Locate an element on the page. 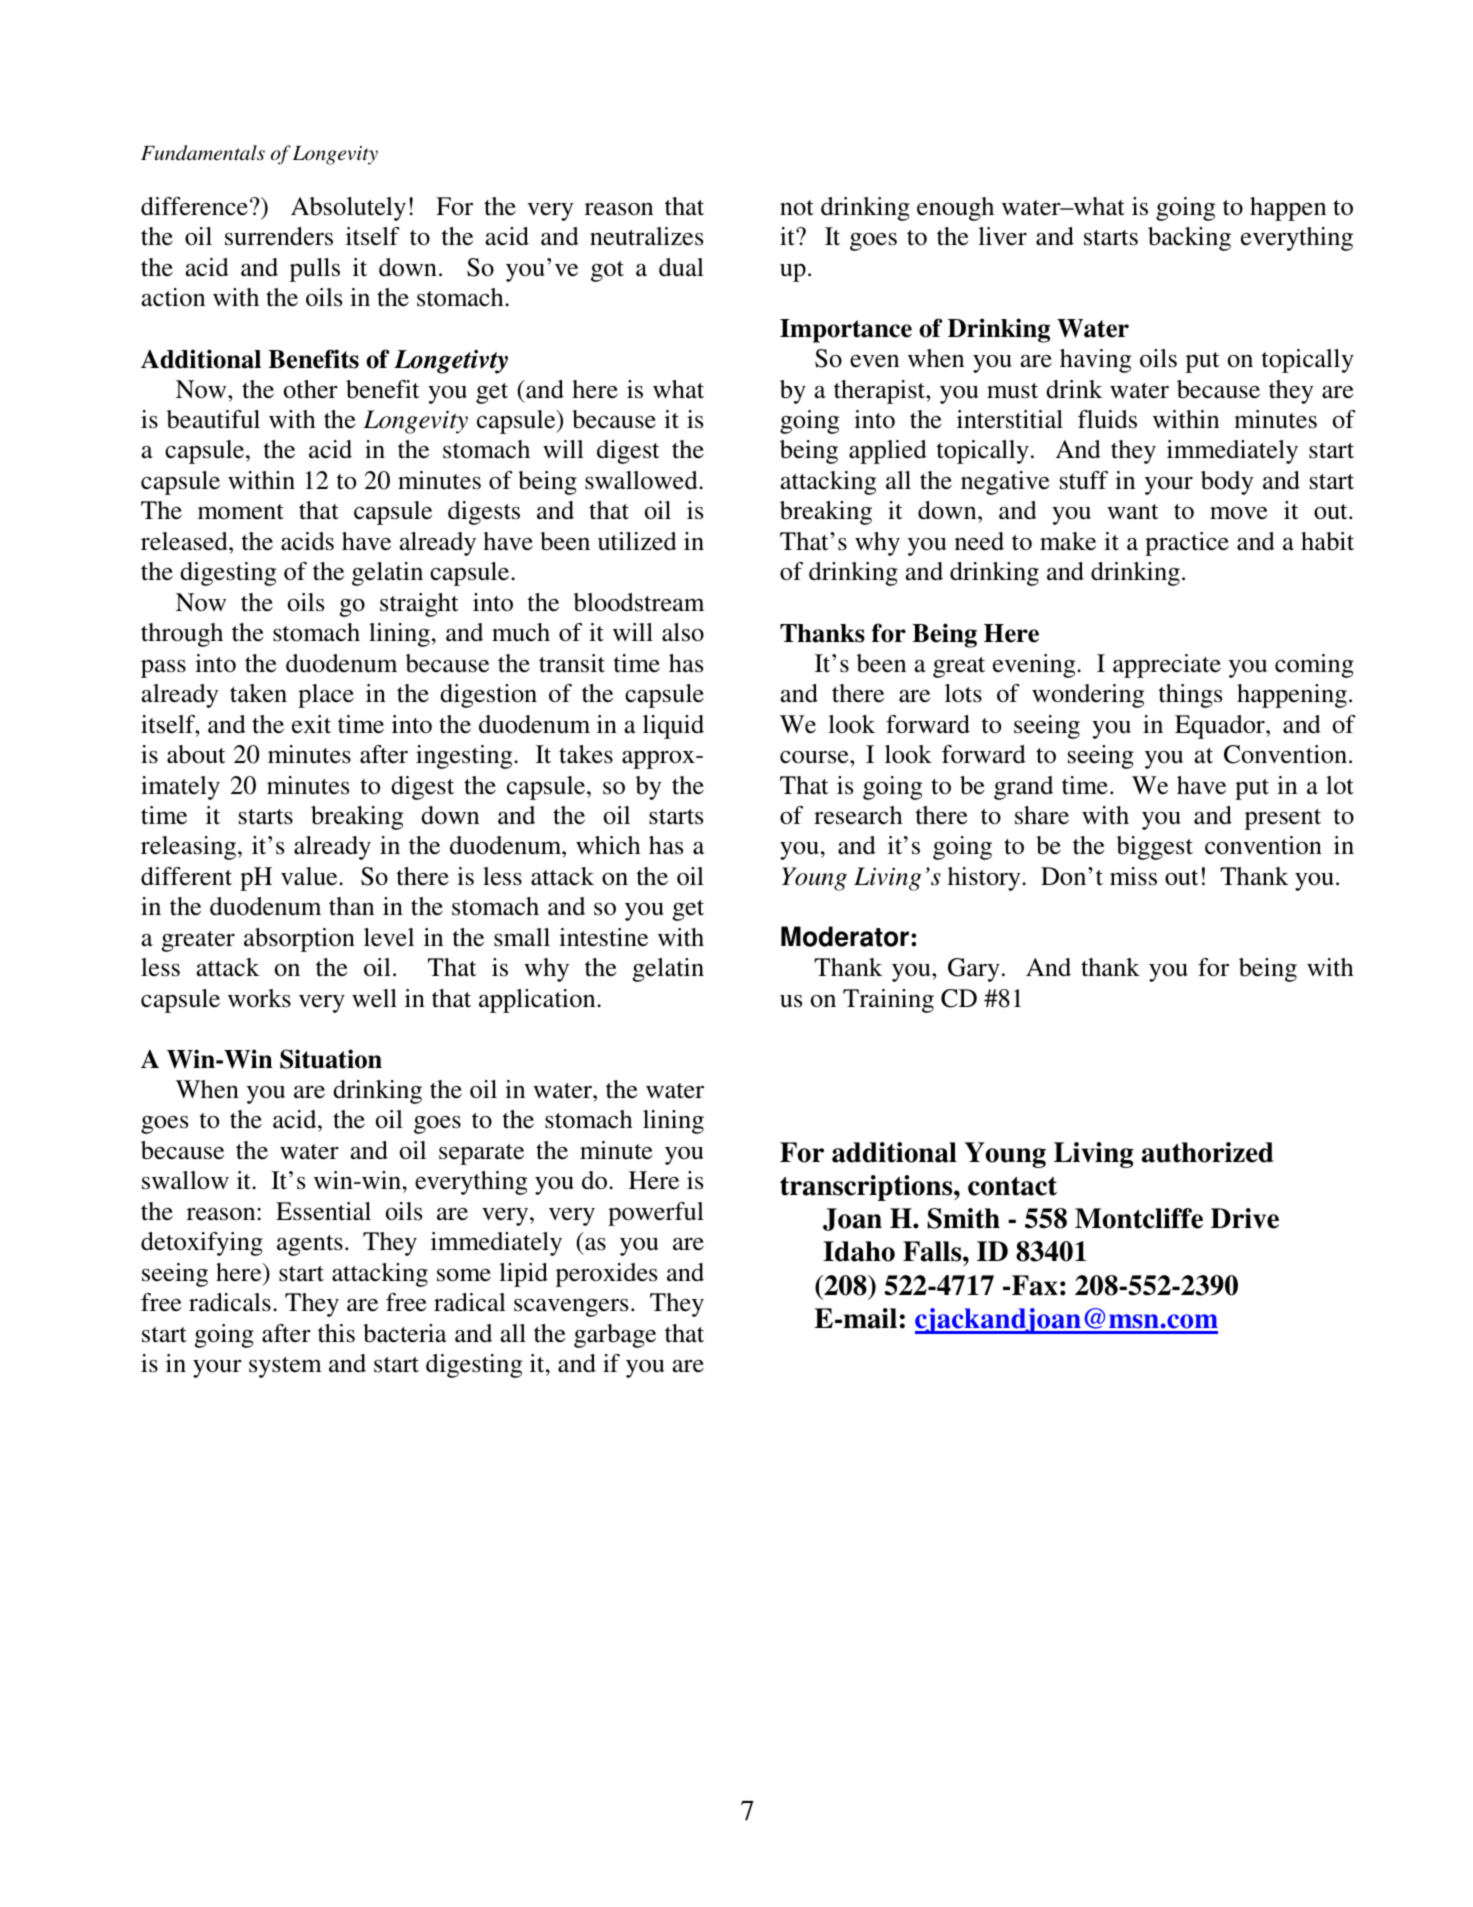 The image size is (1473, 1907). course is located at coordinates (815, 757).
